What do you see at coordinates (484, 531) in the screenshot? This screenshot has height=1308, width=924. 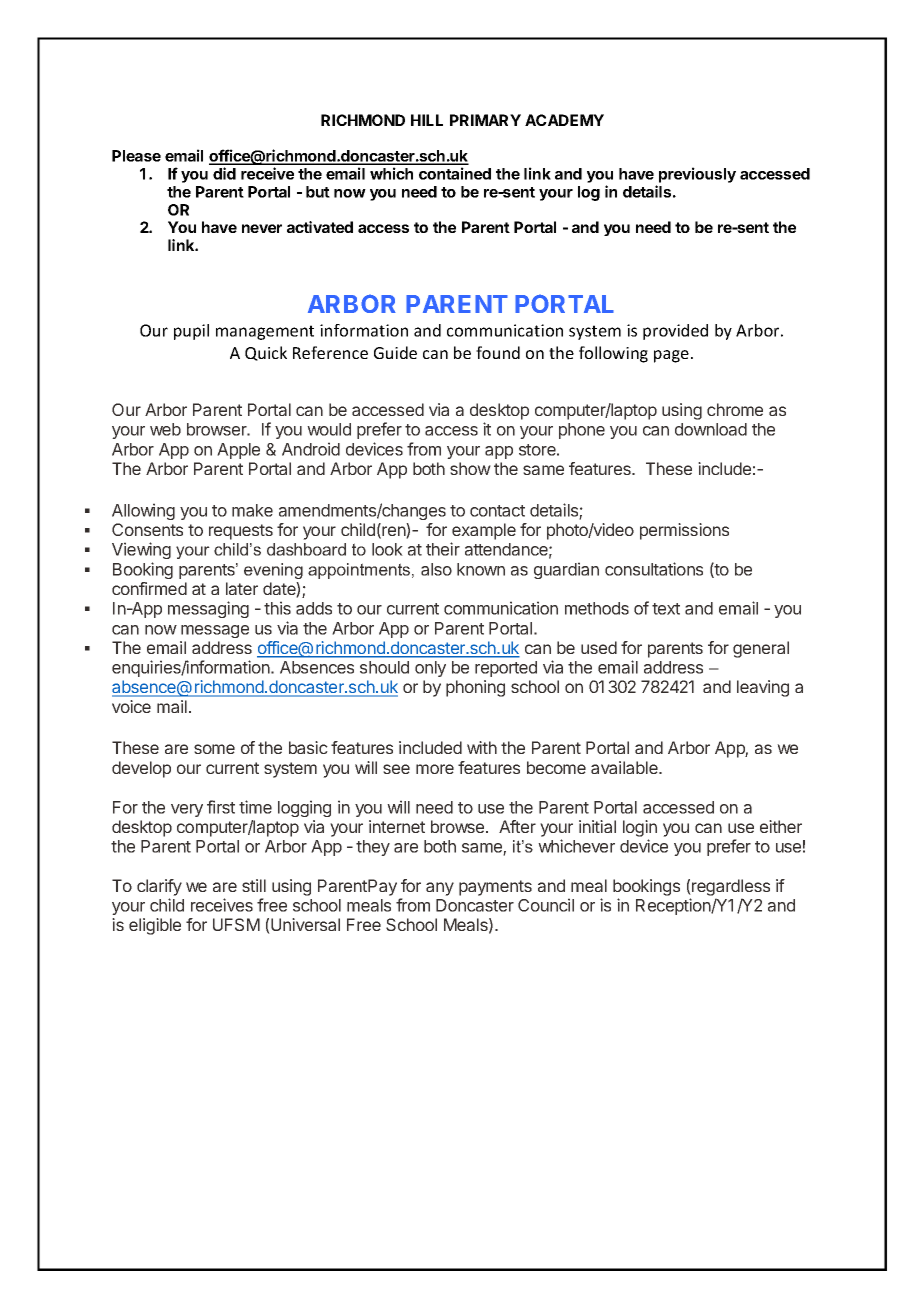 I see `example` at bounding box center [484, 531].
